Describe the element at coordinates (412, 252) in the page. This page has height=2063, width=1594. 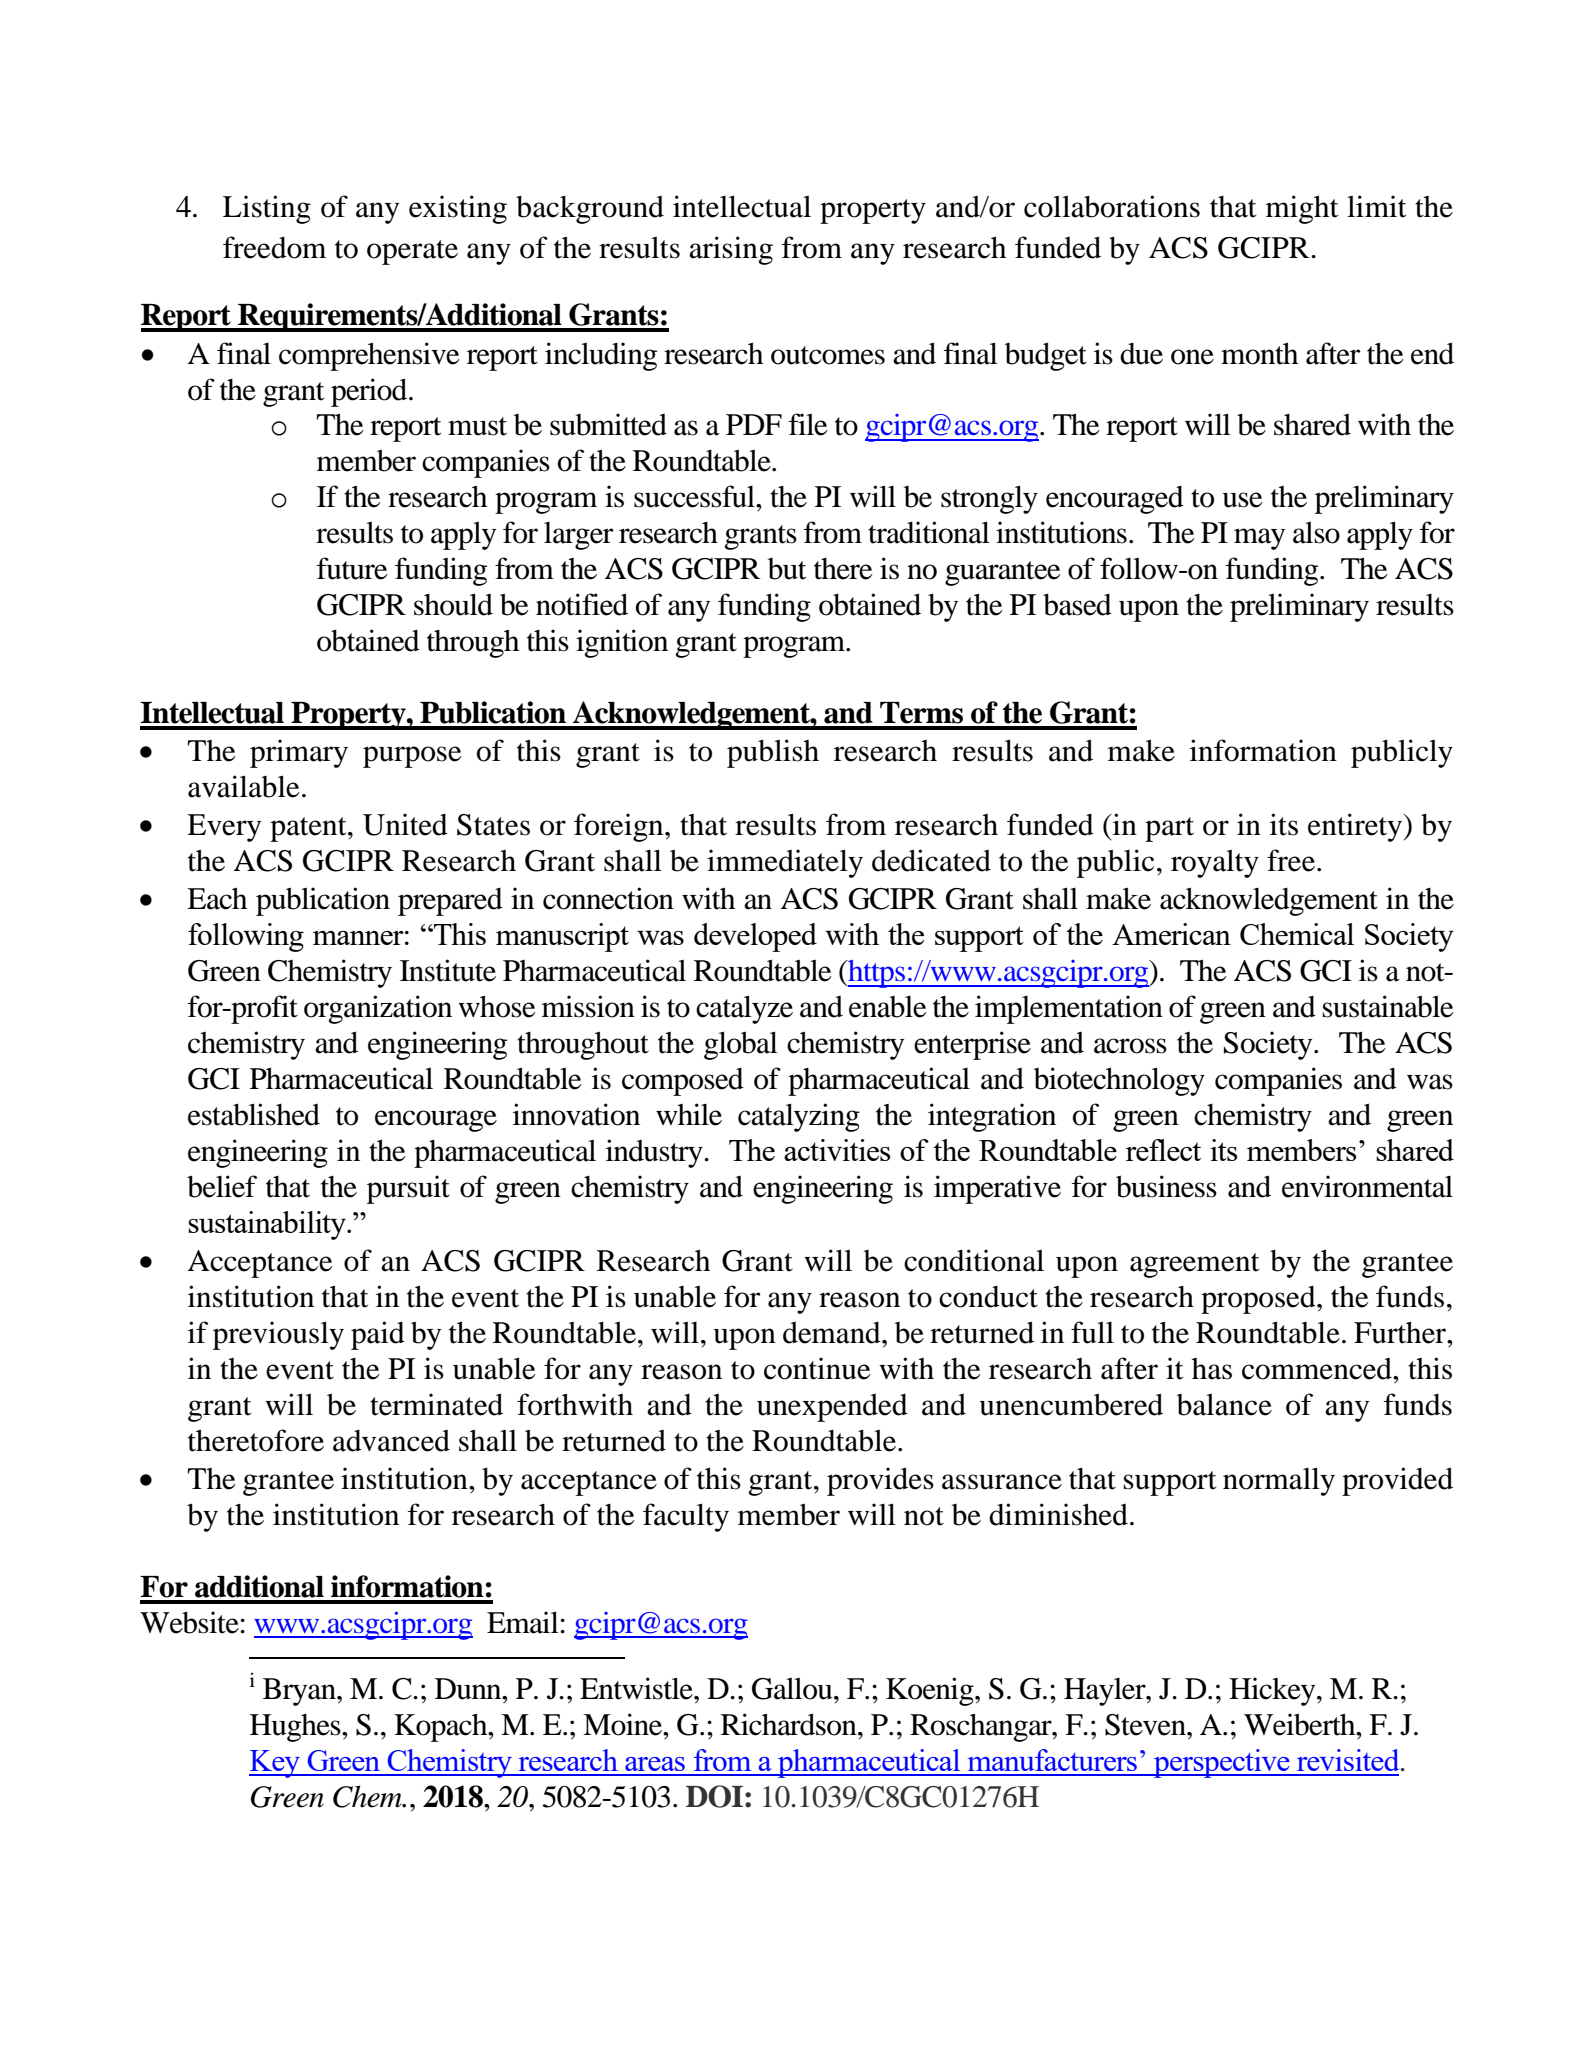
I see `operate` at that location.
